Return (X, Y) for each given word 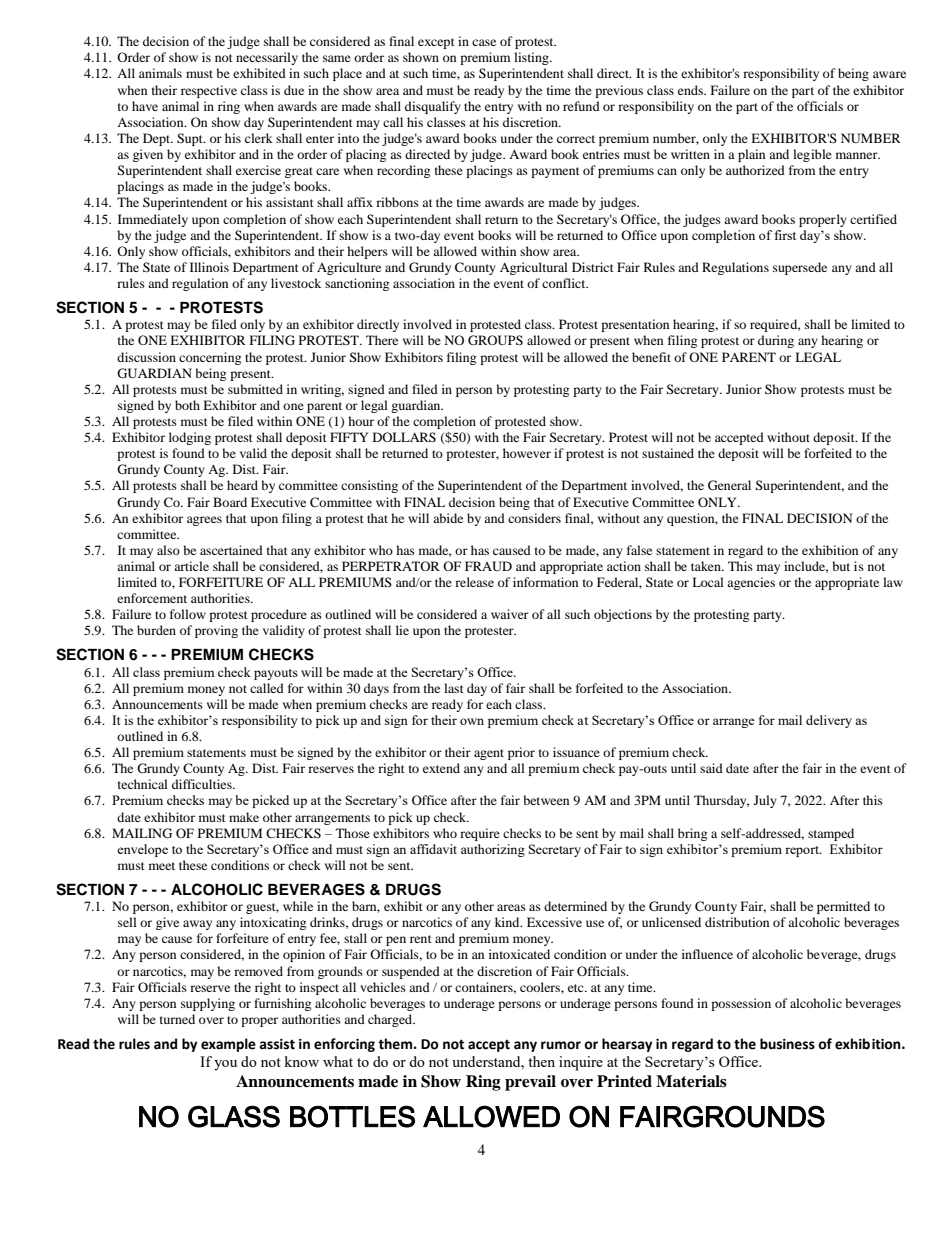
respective (209, 91)
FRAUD (488, 566)
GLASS (234, 1116)
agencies (751, 583)
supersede (800, 268)
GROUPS (495, 340)
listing (532, 58)
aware (889, 74)
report (803, 851)
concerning (210, 358)
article (191, 566)
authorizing (493, 850)
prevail (530, 1083)
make (244, 817)
